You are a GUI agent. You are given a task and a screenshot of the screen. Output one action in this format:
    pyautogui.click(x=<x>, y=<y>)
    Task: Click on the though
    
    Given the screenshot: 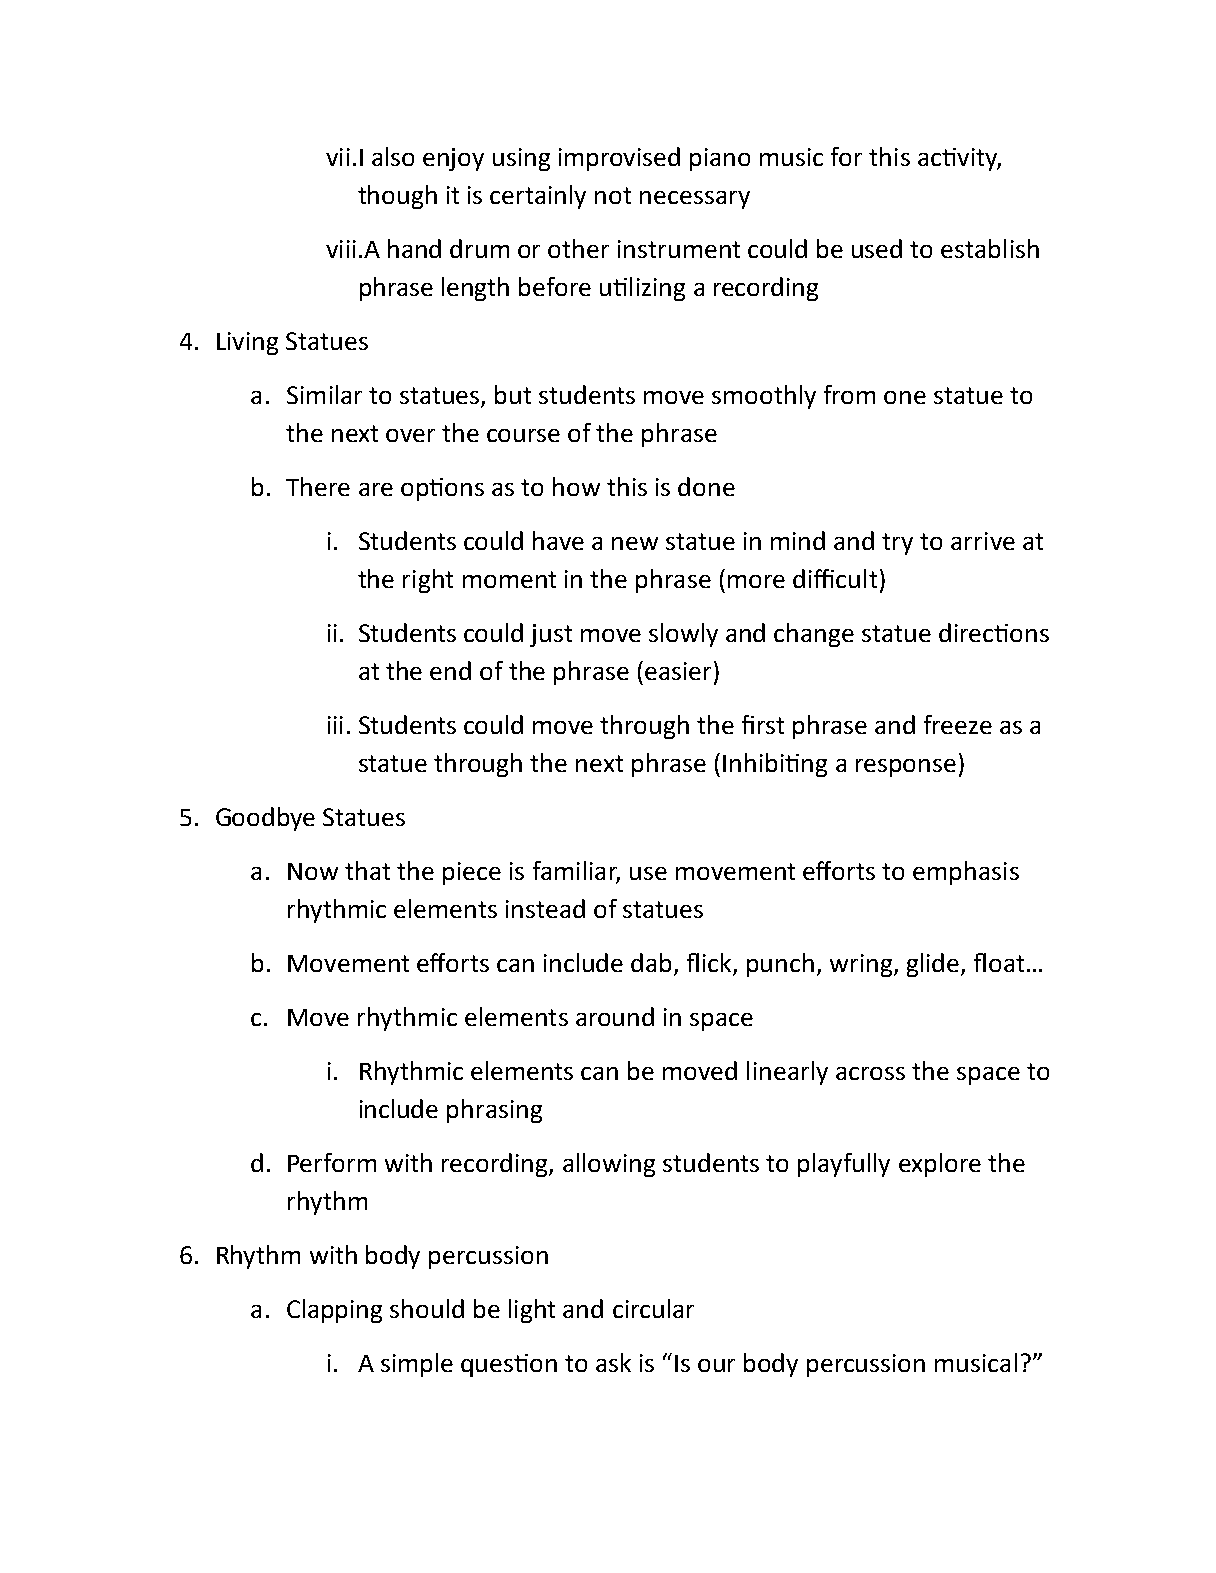 What is the action you would take?
    pyautogui.click(x=397, y=197)
